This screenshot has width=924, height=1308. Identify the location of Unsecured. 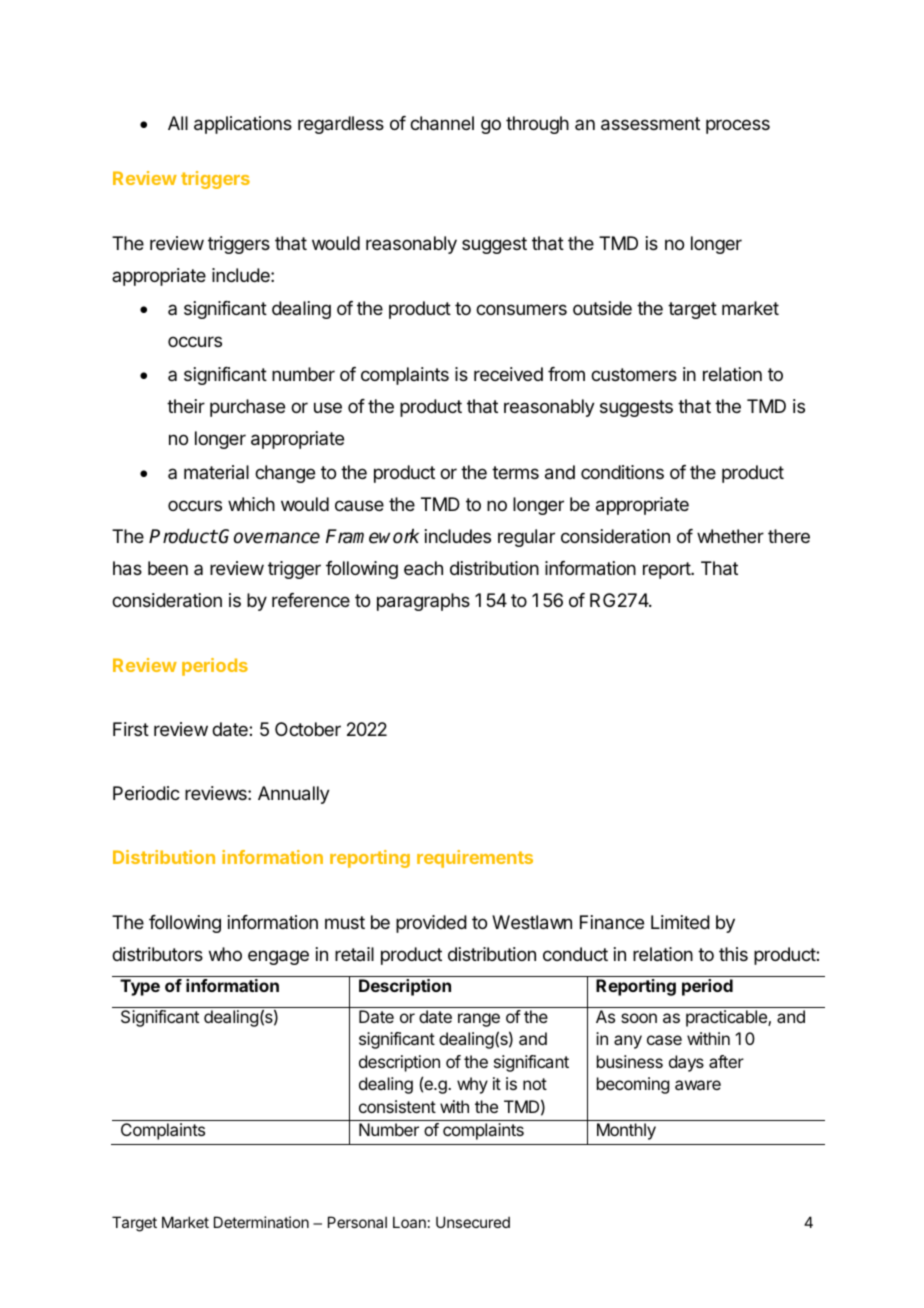
(473, 1222).
